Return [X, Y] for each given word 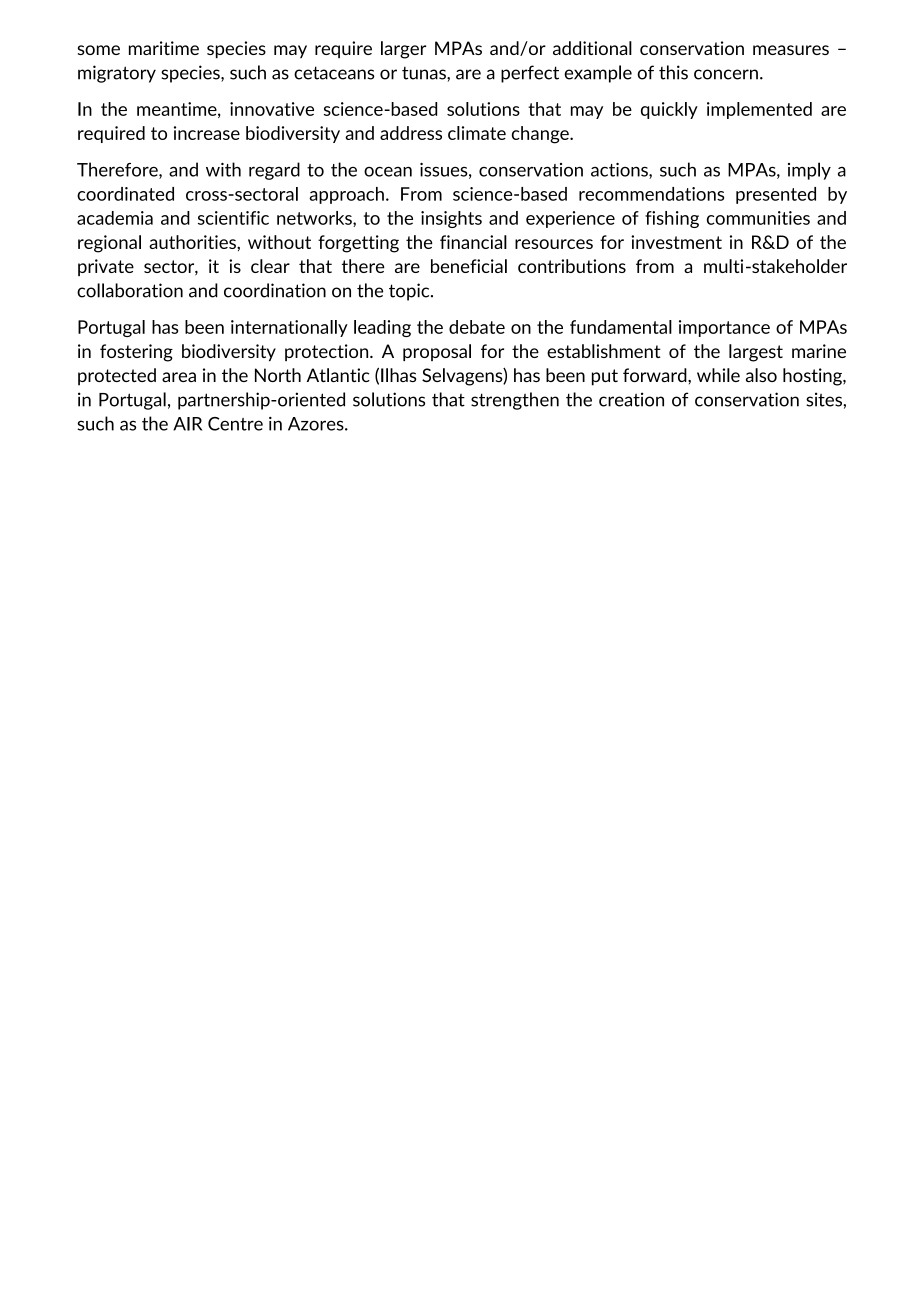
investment [676, 242]
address [411, 133]
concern [726, 74]
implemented [759, 110]
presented [776, 195]
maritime [164, 48]
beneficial [469, 266]
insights [451, 219]
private [106, 267]
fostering [136, 353]
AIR [187, 424]
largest [756, 353]
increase [207, 133]
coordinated [125, 194]
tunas [425, 73]
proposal [437, 352]
